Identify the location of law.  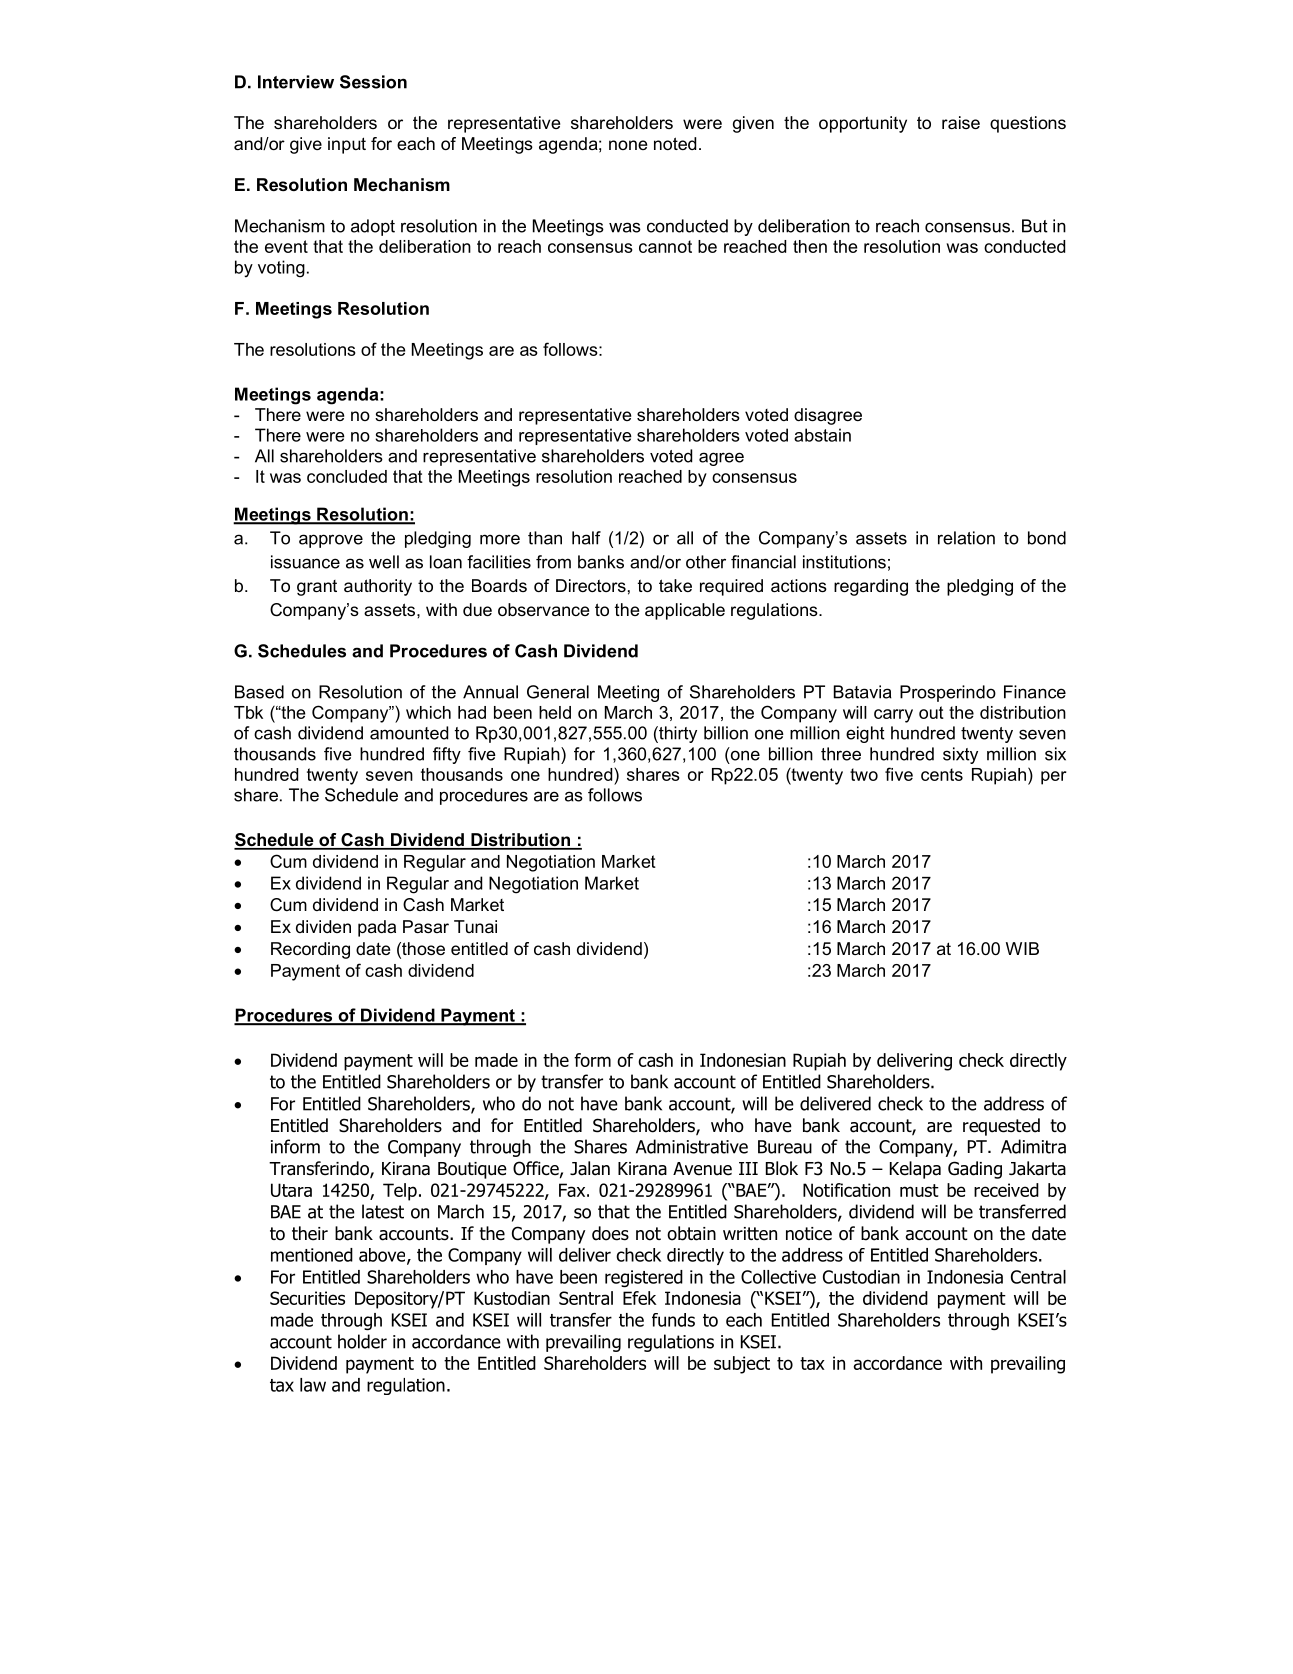
(313, 1385).
